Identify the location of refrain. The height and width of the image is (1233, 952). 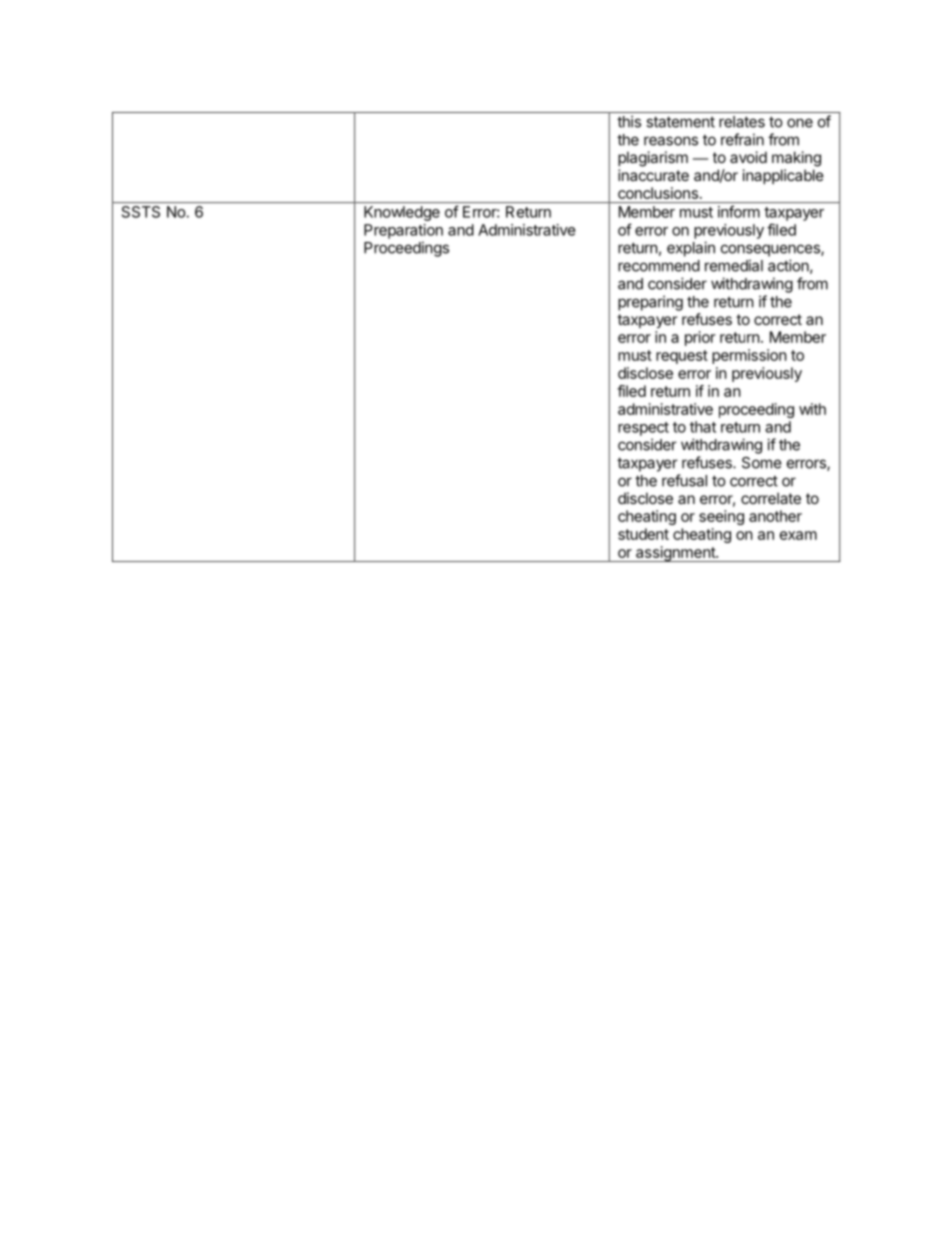
(742, 139).
